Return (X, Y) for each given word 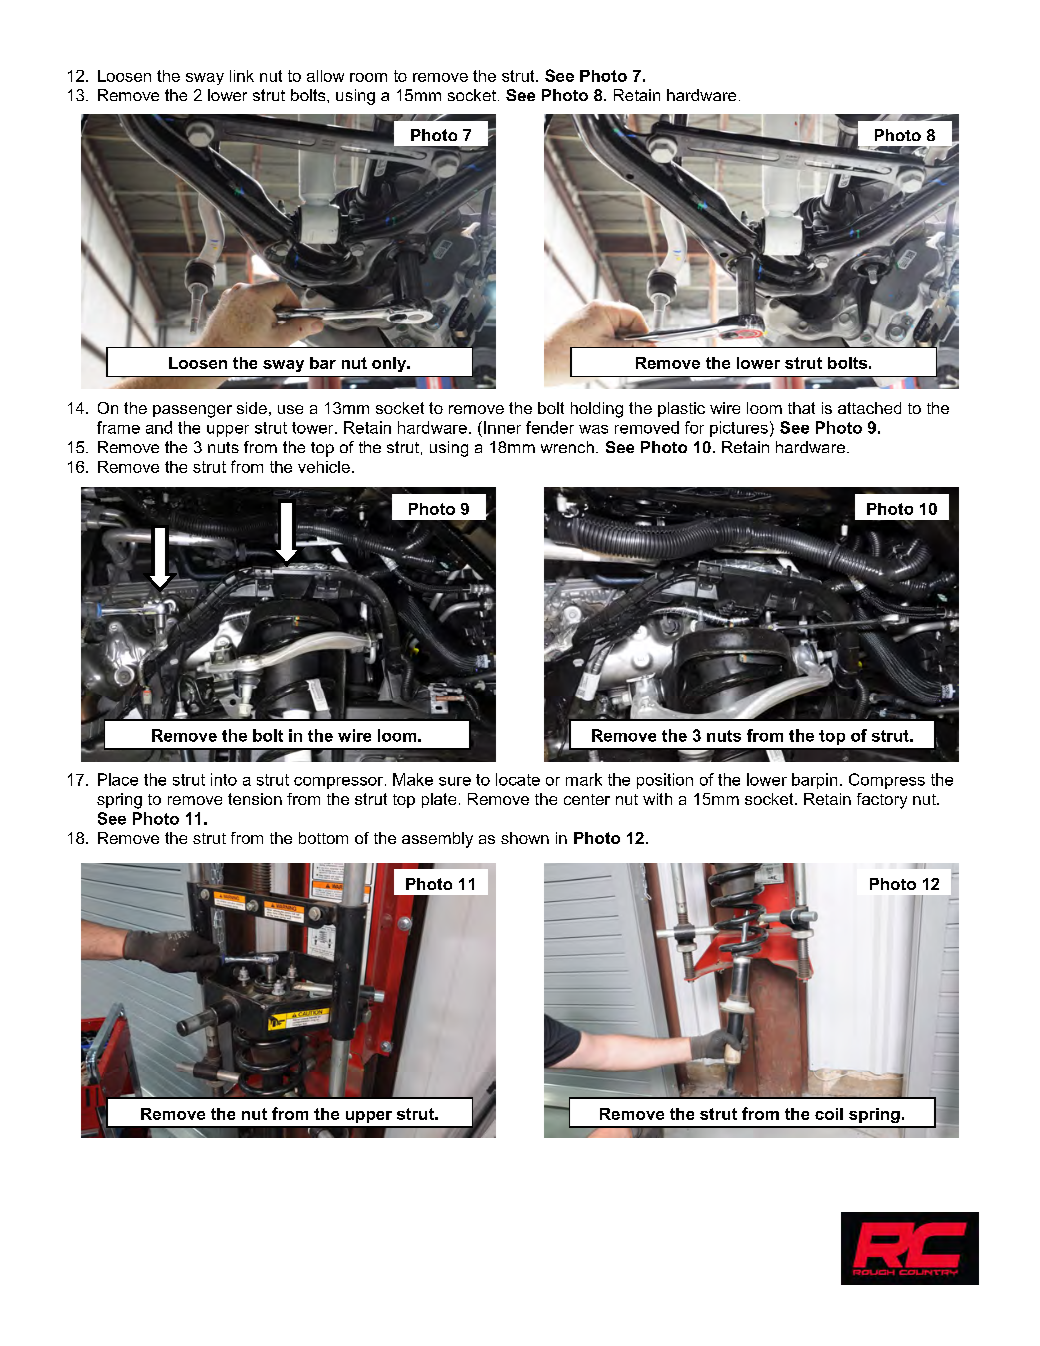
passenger (192, 411)
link (242, 76)
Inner (502, 427)
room (368, 77)
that (801, 408)
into (224, 779)
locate (518, 779)
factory (882, 801)
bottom (323, 838)
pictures (739, 429)
